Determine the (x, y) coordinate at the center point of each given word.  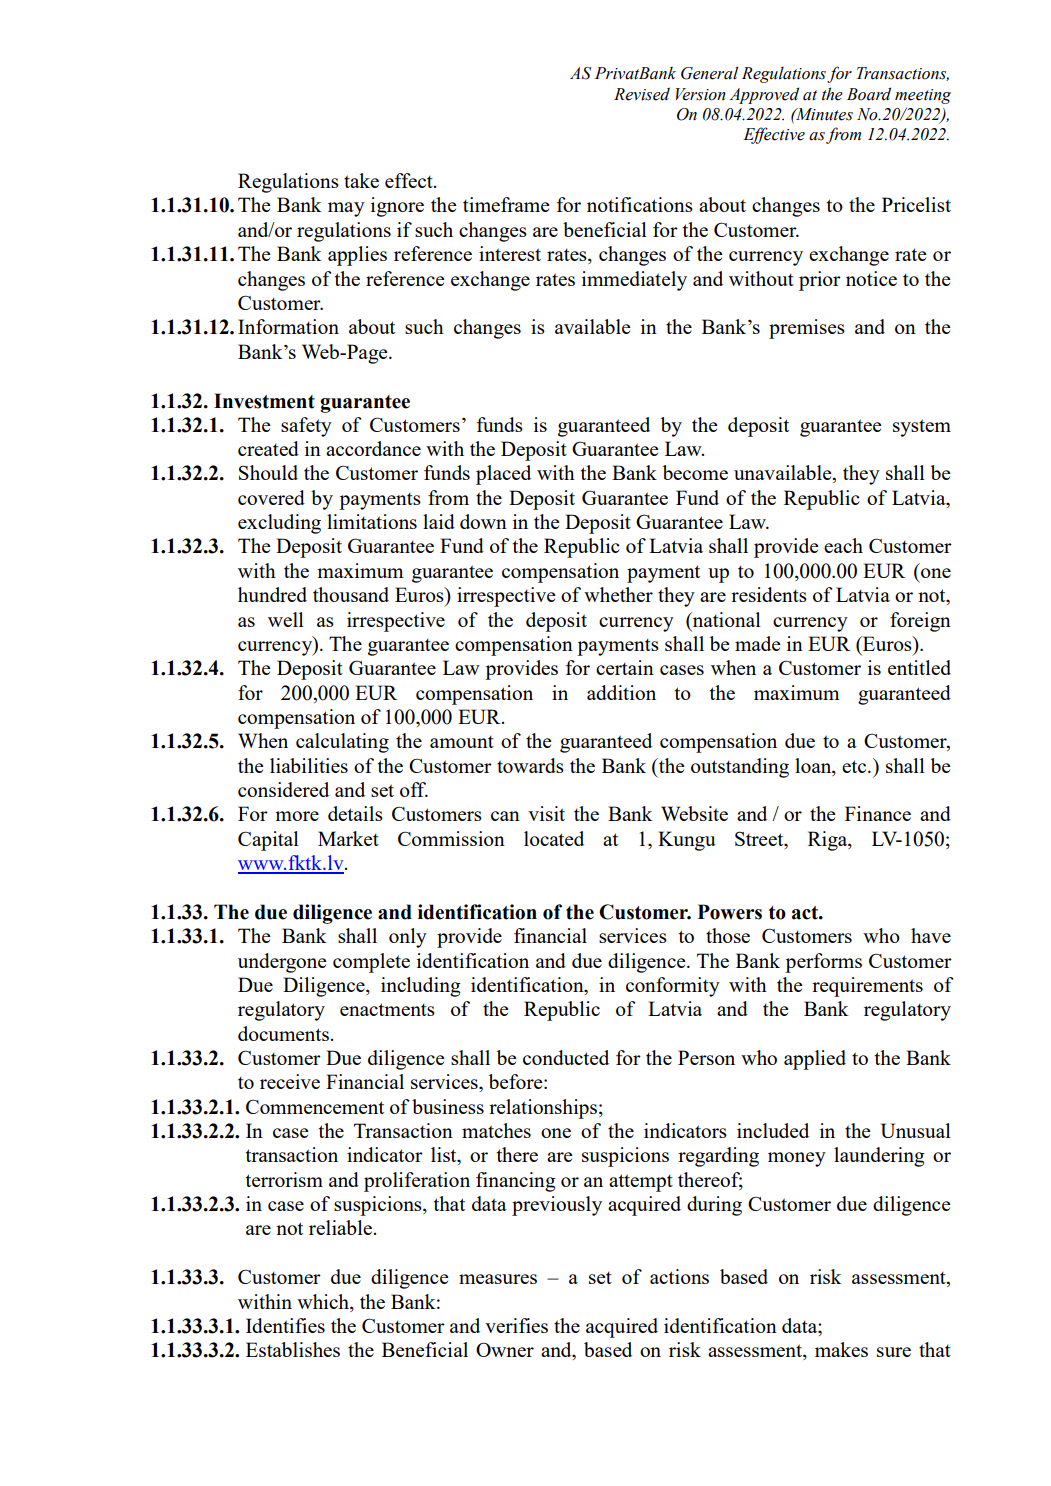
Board (869, 94)
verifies (516, 1325)
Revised (642, 94)
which (324, 1301)
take (361, 180)
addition (621, 692)
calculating (342, 743)
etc (855, 766)
